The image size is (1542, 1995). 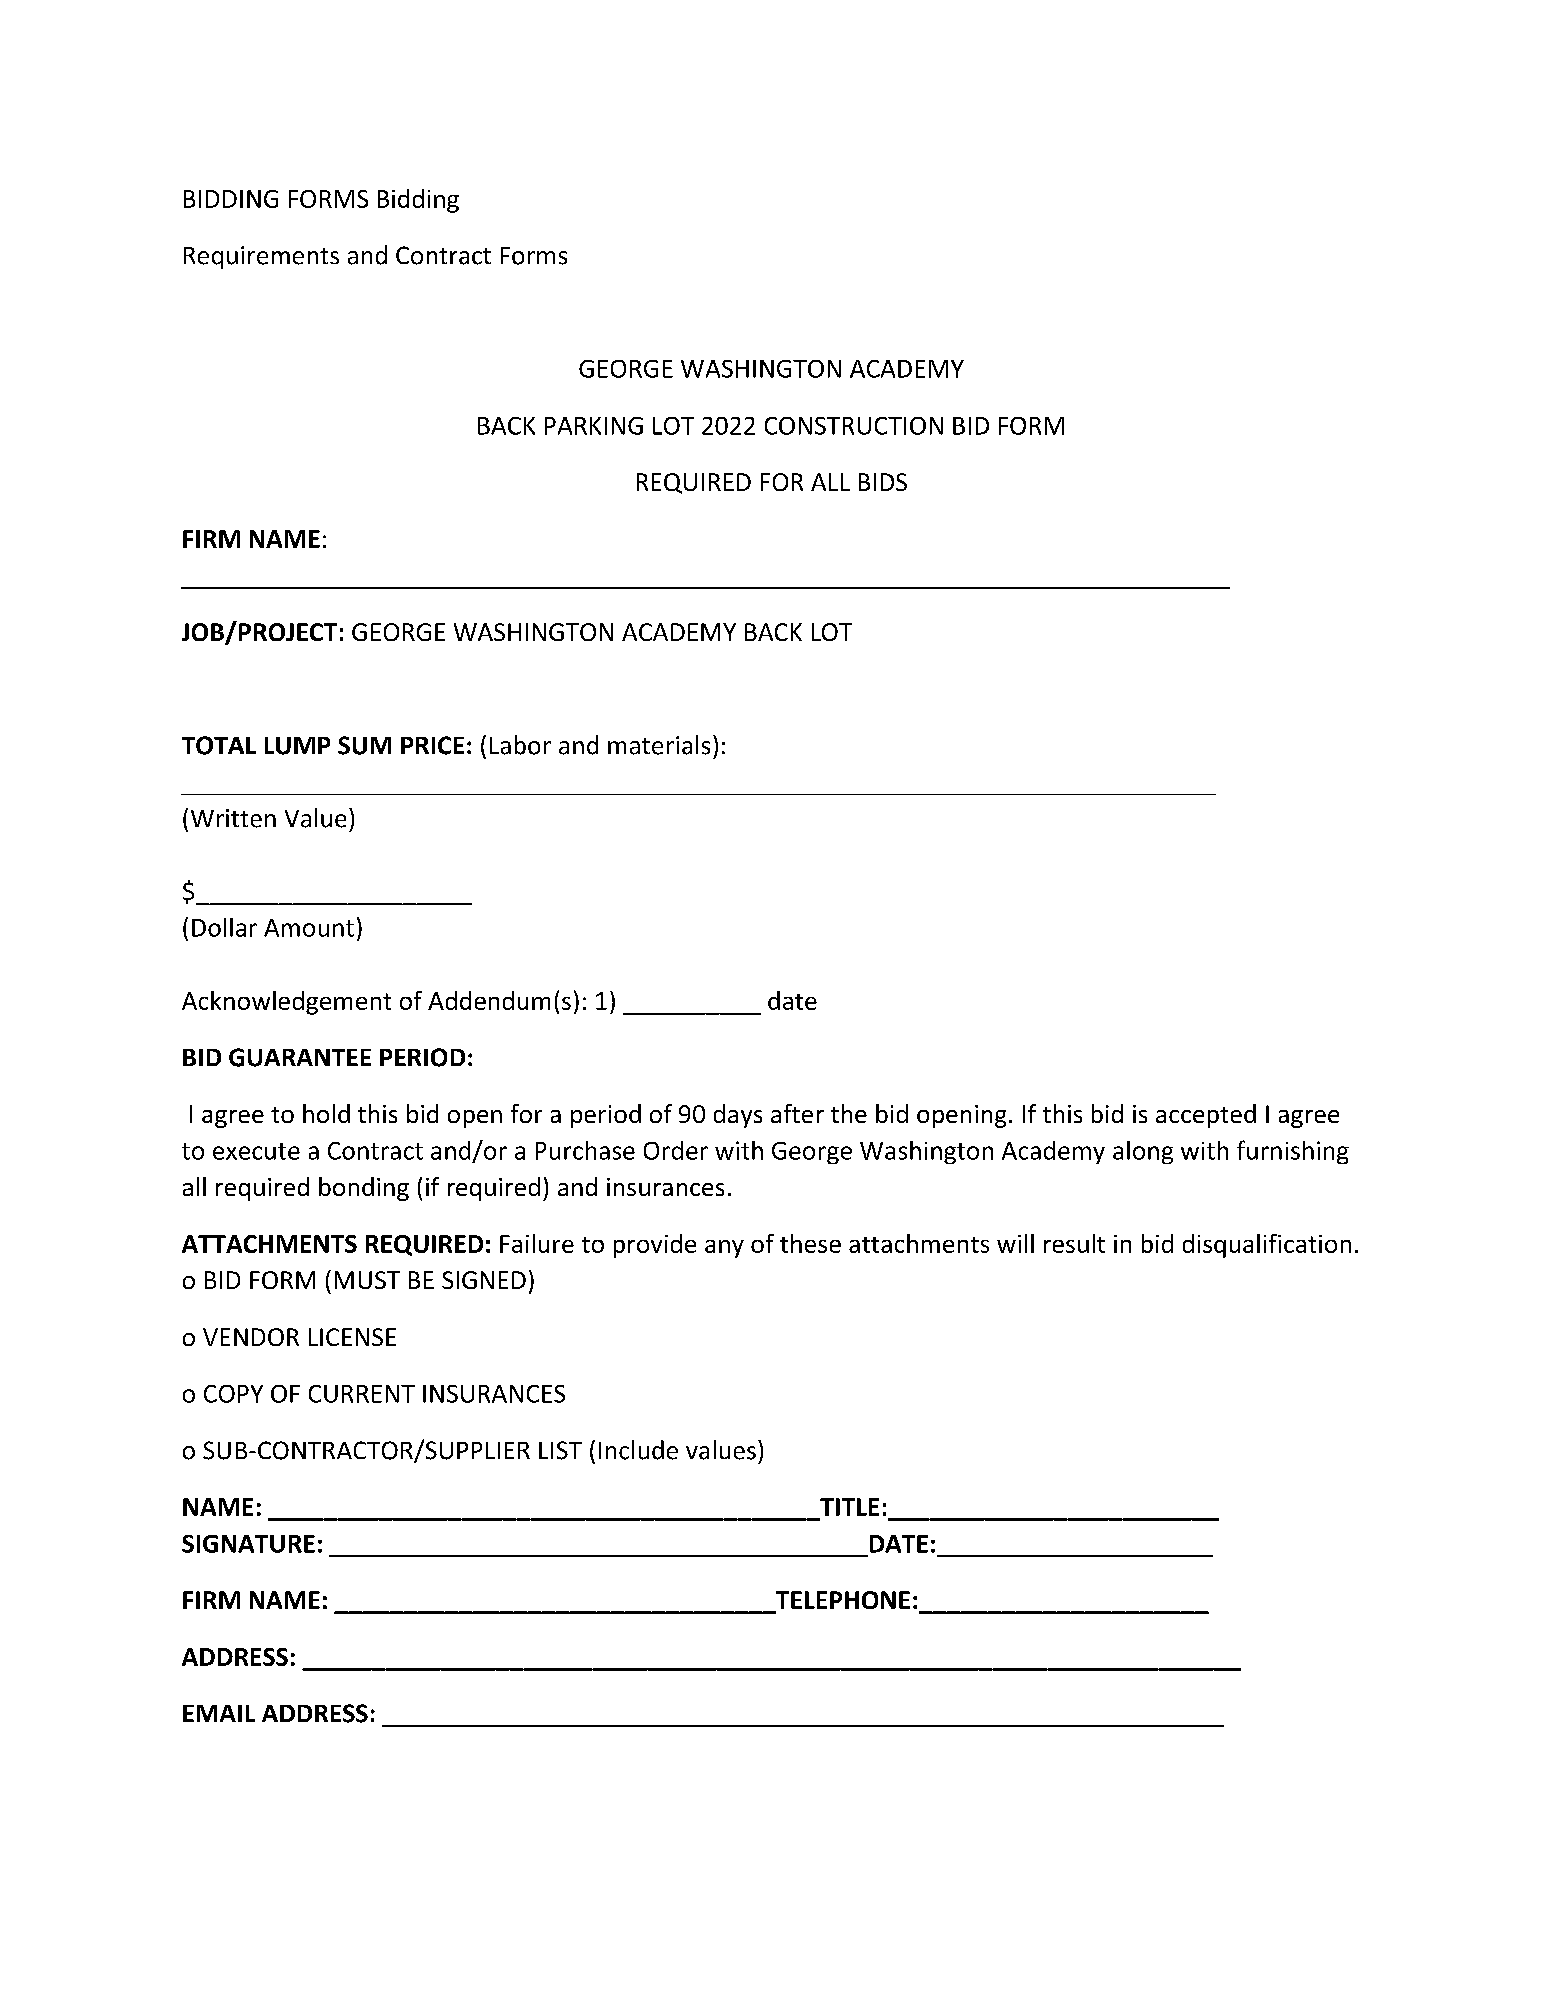 I want to click on SUM, so click(x=364, y=745).
